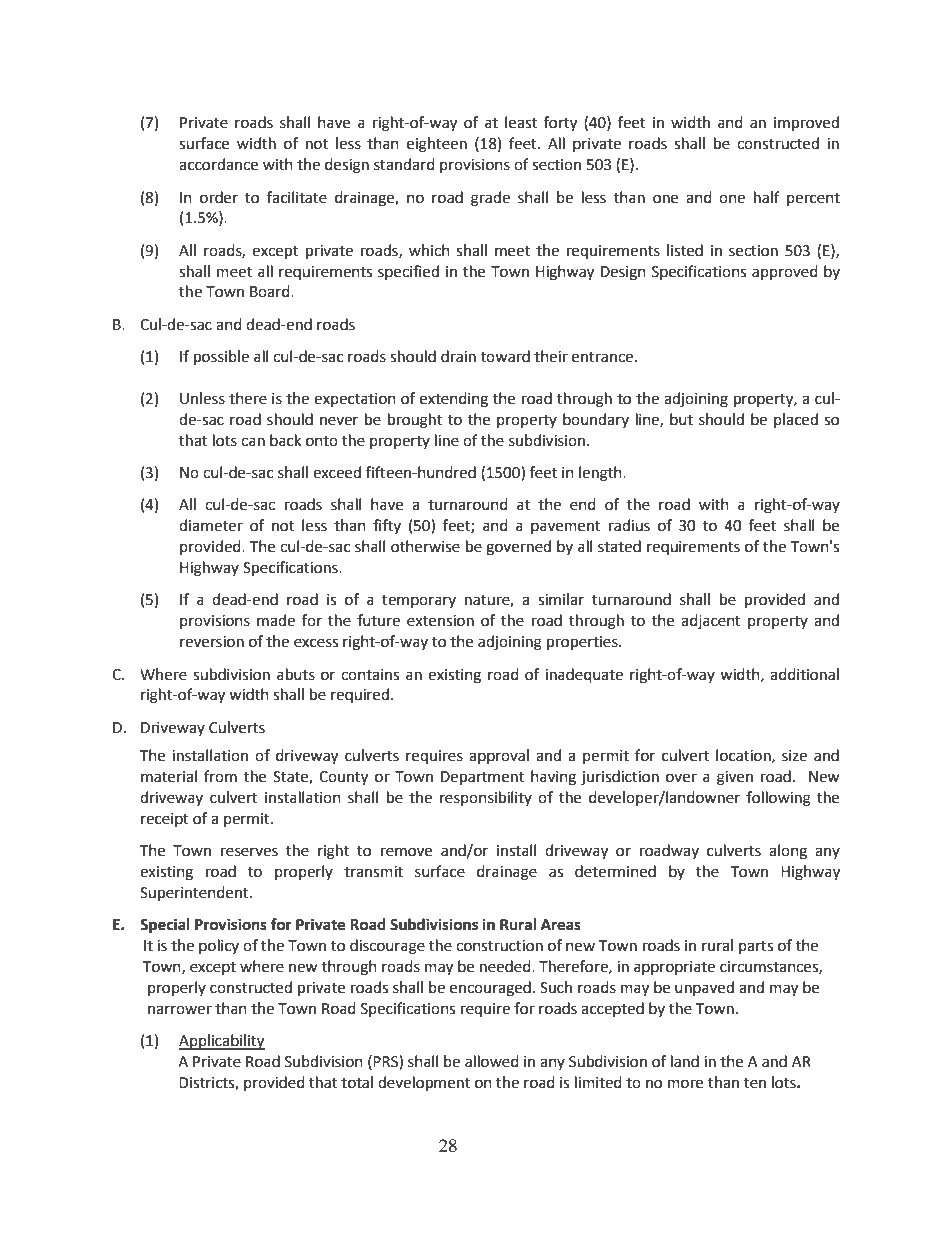  What do you see at coordinates (735, 778) in the image?
I see `given` at bounding box center [735, 778].
